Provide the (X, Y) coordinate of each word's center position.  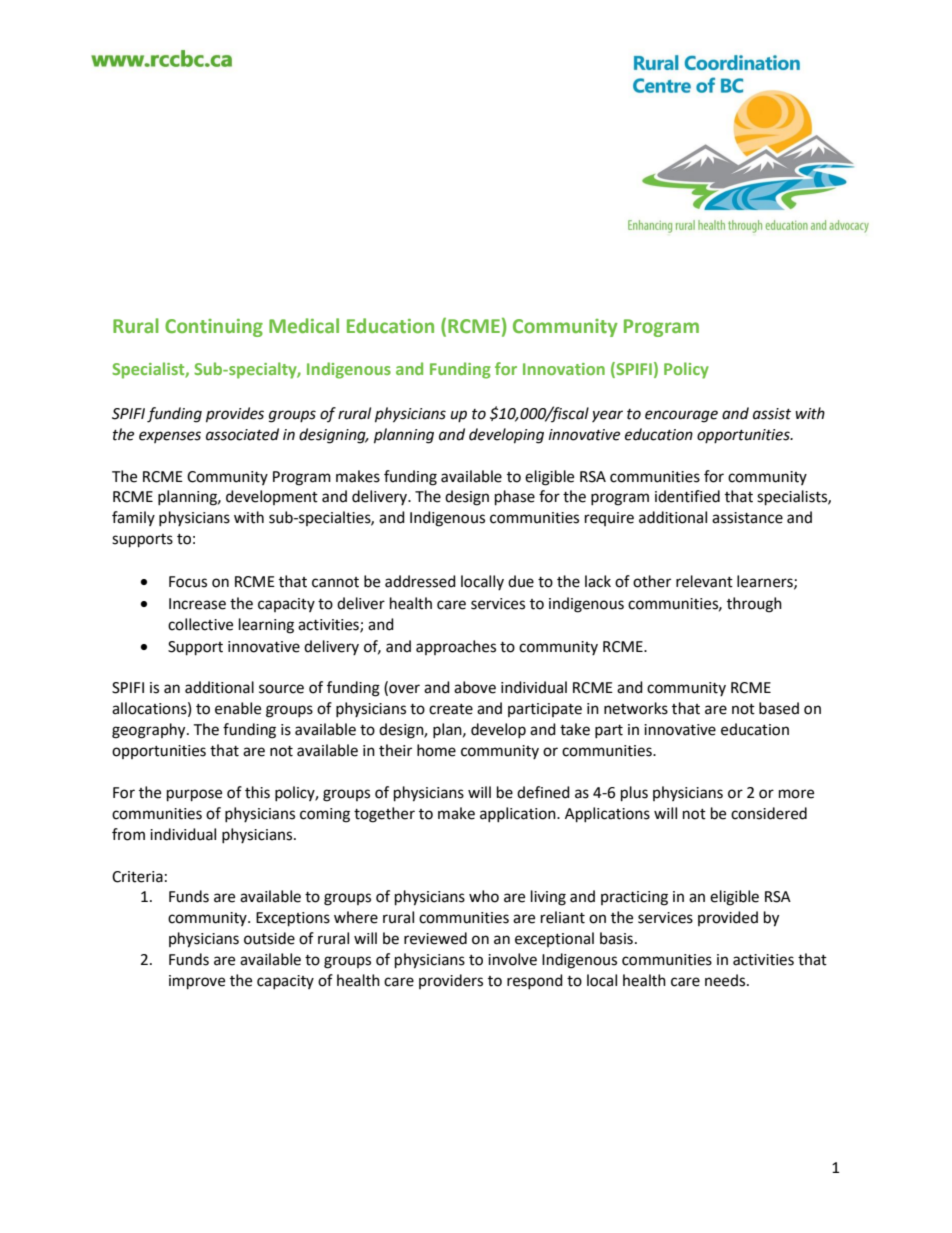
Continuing (214, 328)
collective (200, 624)
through (754, 605)
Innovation (564, 369)
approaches (456, 647)
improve (197, 982)
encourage (681, 416)
